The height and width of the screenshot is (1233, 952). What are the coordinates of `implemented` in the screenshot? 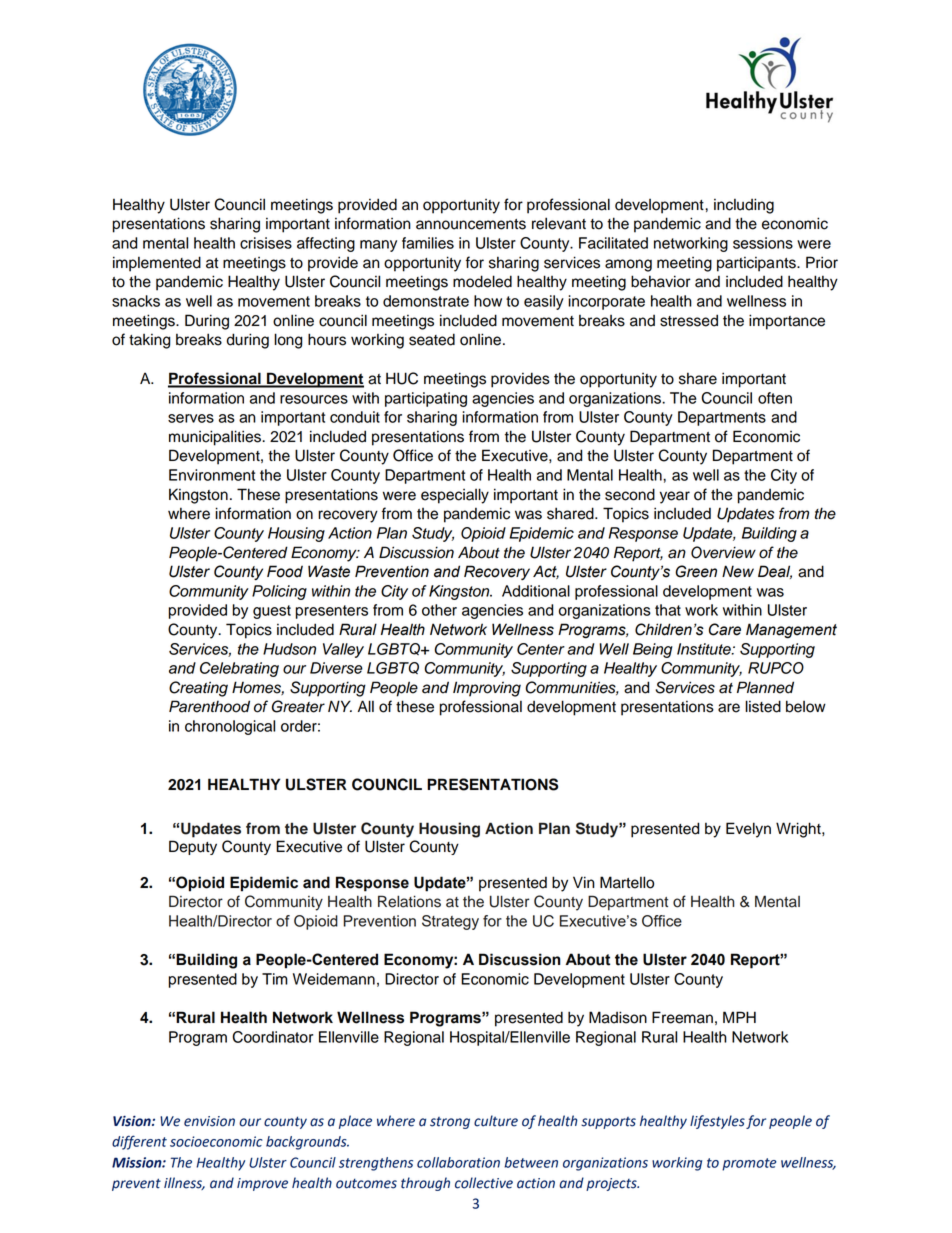 It's located at (157, 264).
